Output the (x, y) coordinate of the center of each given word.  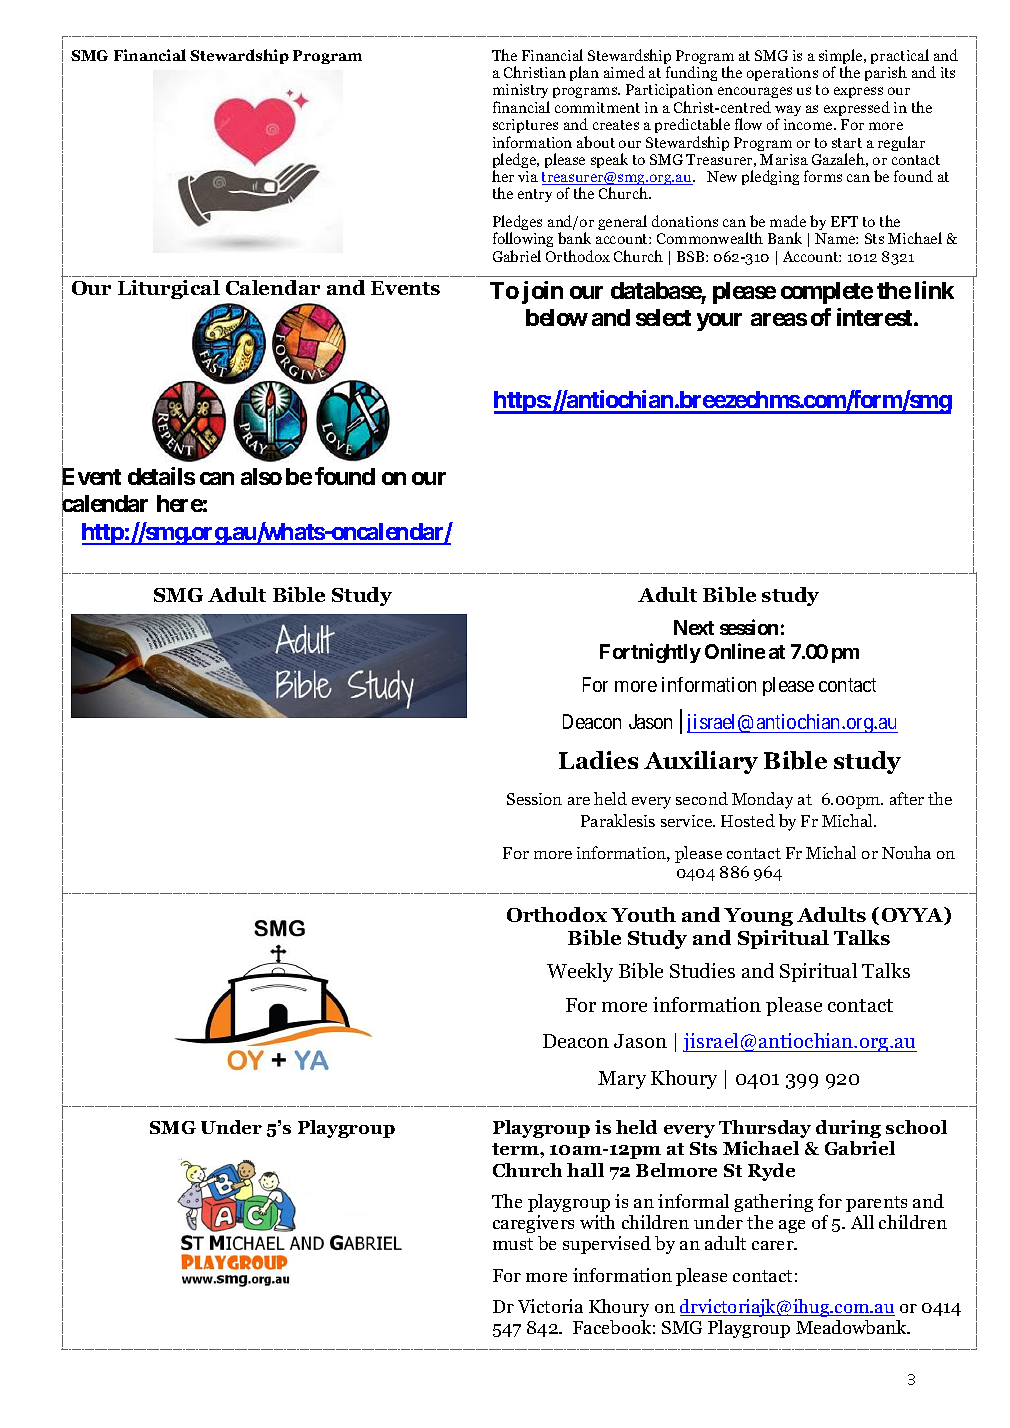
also (261, 476)
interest (876, 317)
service (687, 821)
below (557, 317)
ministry (521, 93)
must (513, 1244)
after (907, 798)
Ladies (598, 760)
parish (886, 73)
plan (584, 73)
